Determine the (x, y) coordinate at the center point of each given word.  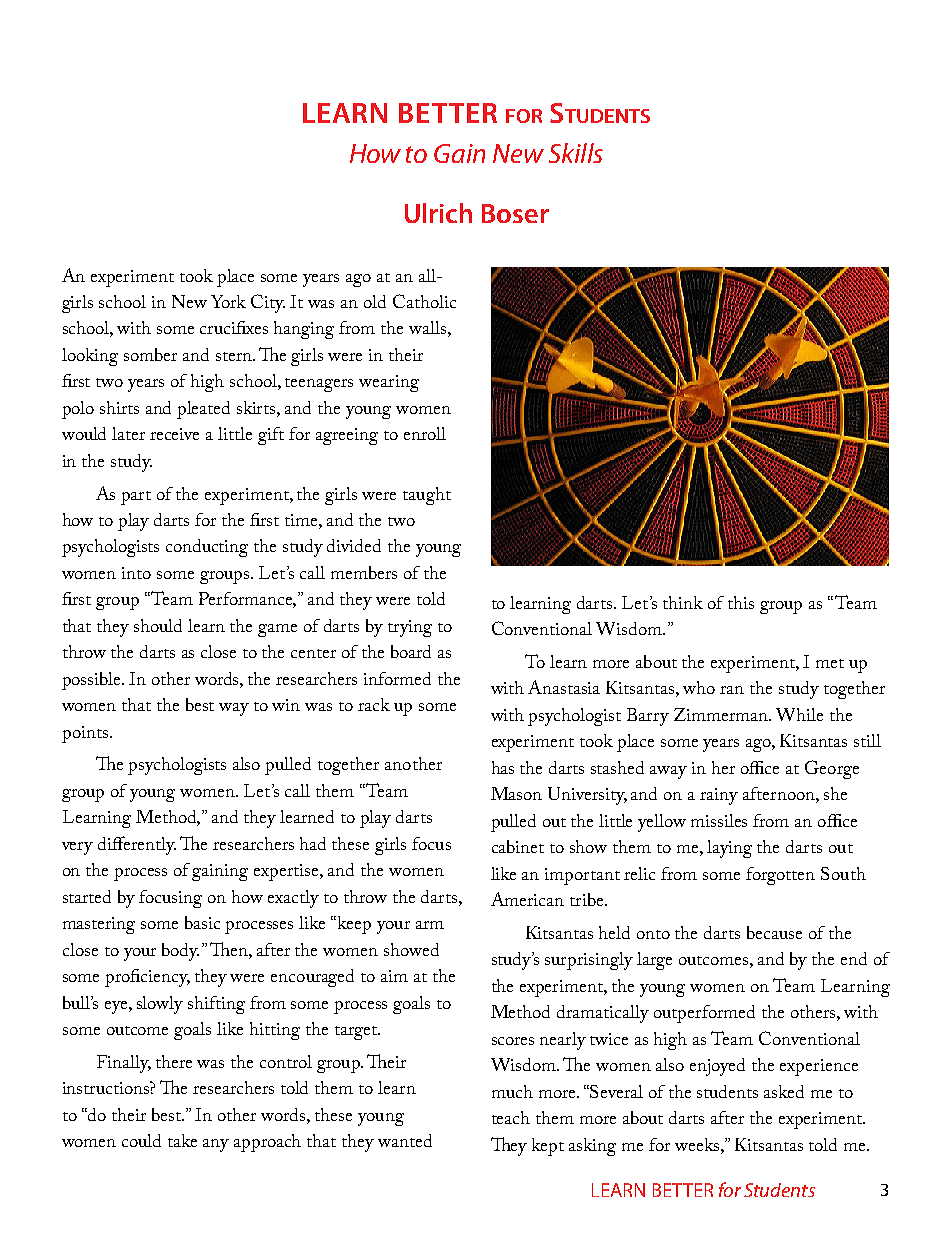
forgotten (780, 876)
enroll (425, 433)
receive (174, 434)
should (158, 625)
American (527, 899)
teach (511, 1117)
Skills (576, 153)
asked (784, 1091)
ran (732, 690)
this (741, 602)
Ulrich (438, 213)
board (411, 651)
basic (202, 922)
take (182, 1140)
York (228, 301)
